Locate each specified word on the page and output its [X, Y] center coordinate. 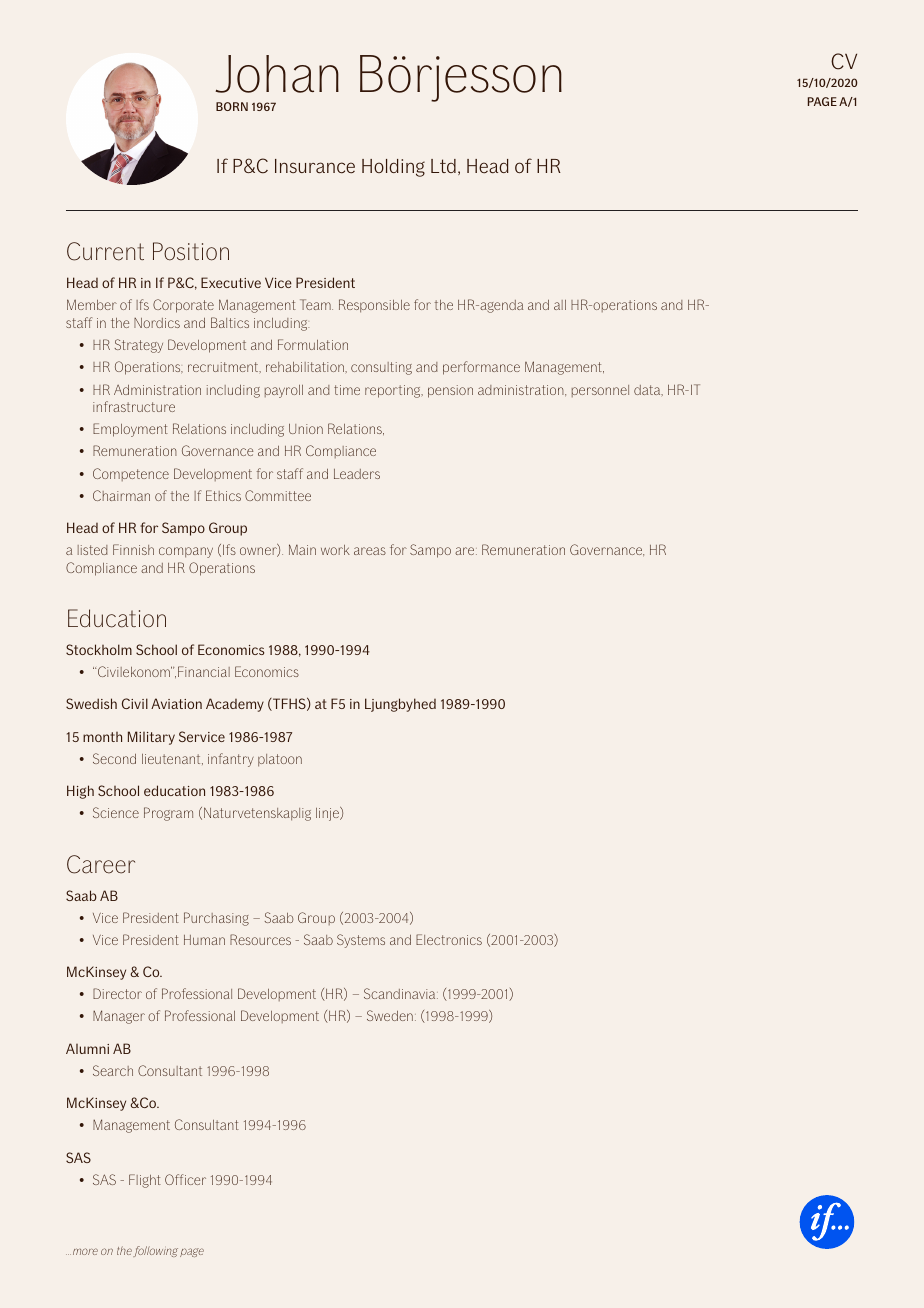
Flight [145, 1181]
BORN [232, 106]
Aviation [176, 703]
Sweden [390, 1015]
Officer [185, 1179]
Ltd [443, 166]
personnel [600, 391]
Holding [393, 168]
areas [370, 551]
